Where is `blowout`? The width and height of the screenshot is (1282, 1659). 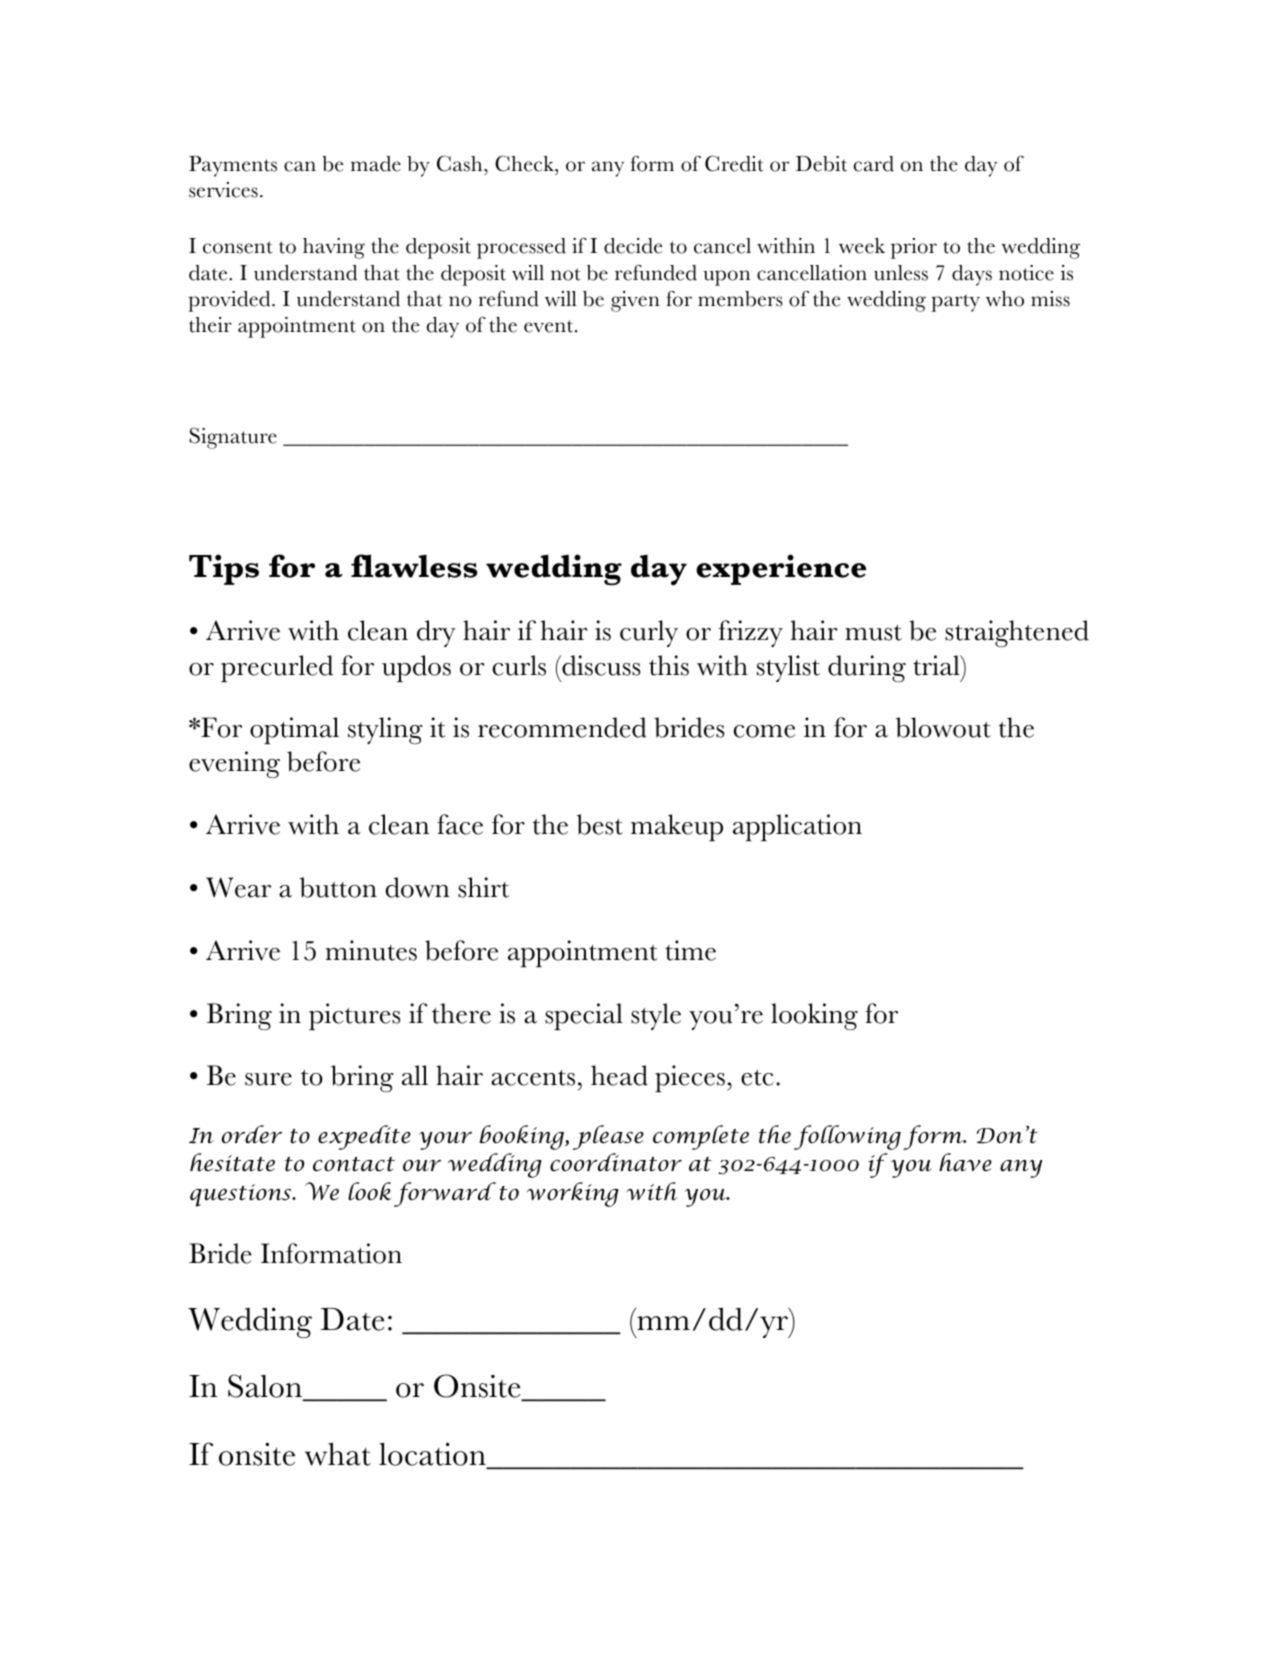
blowout is located at coordinates (943, 727).
